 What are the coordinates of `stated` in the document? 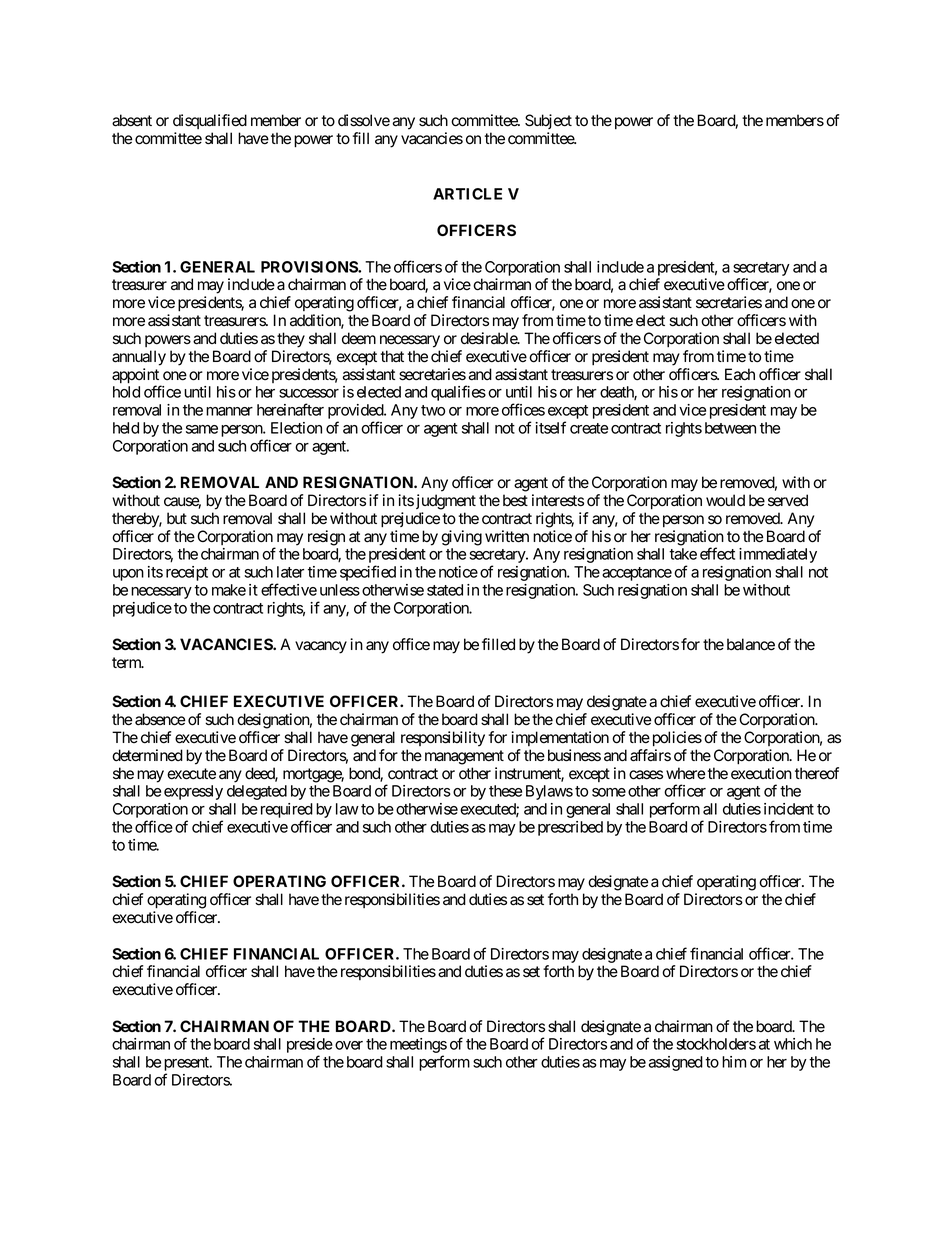 It's located at (445, 590).
